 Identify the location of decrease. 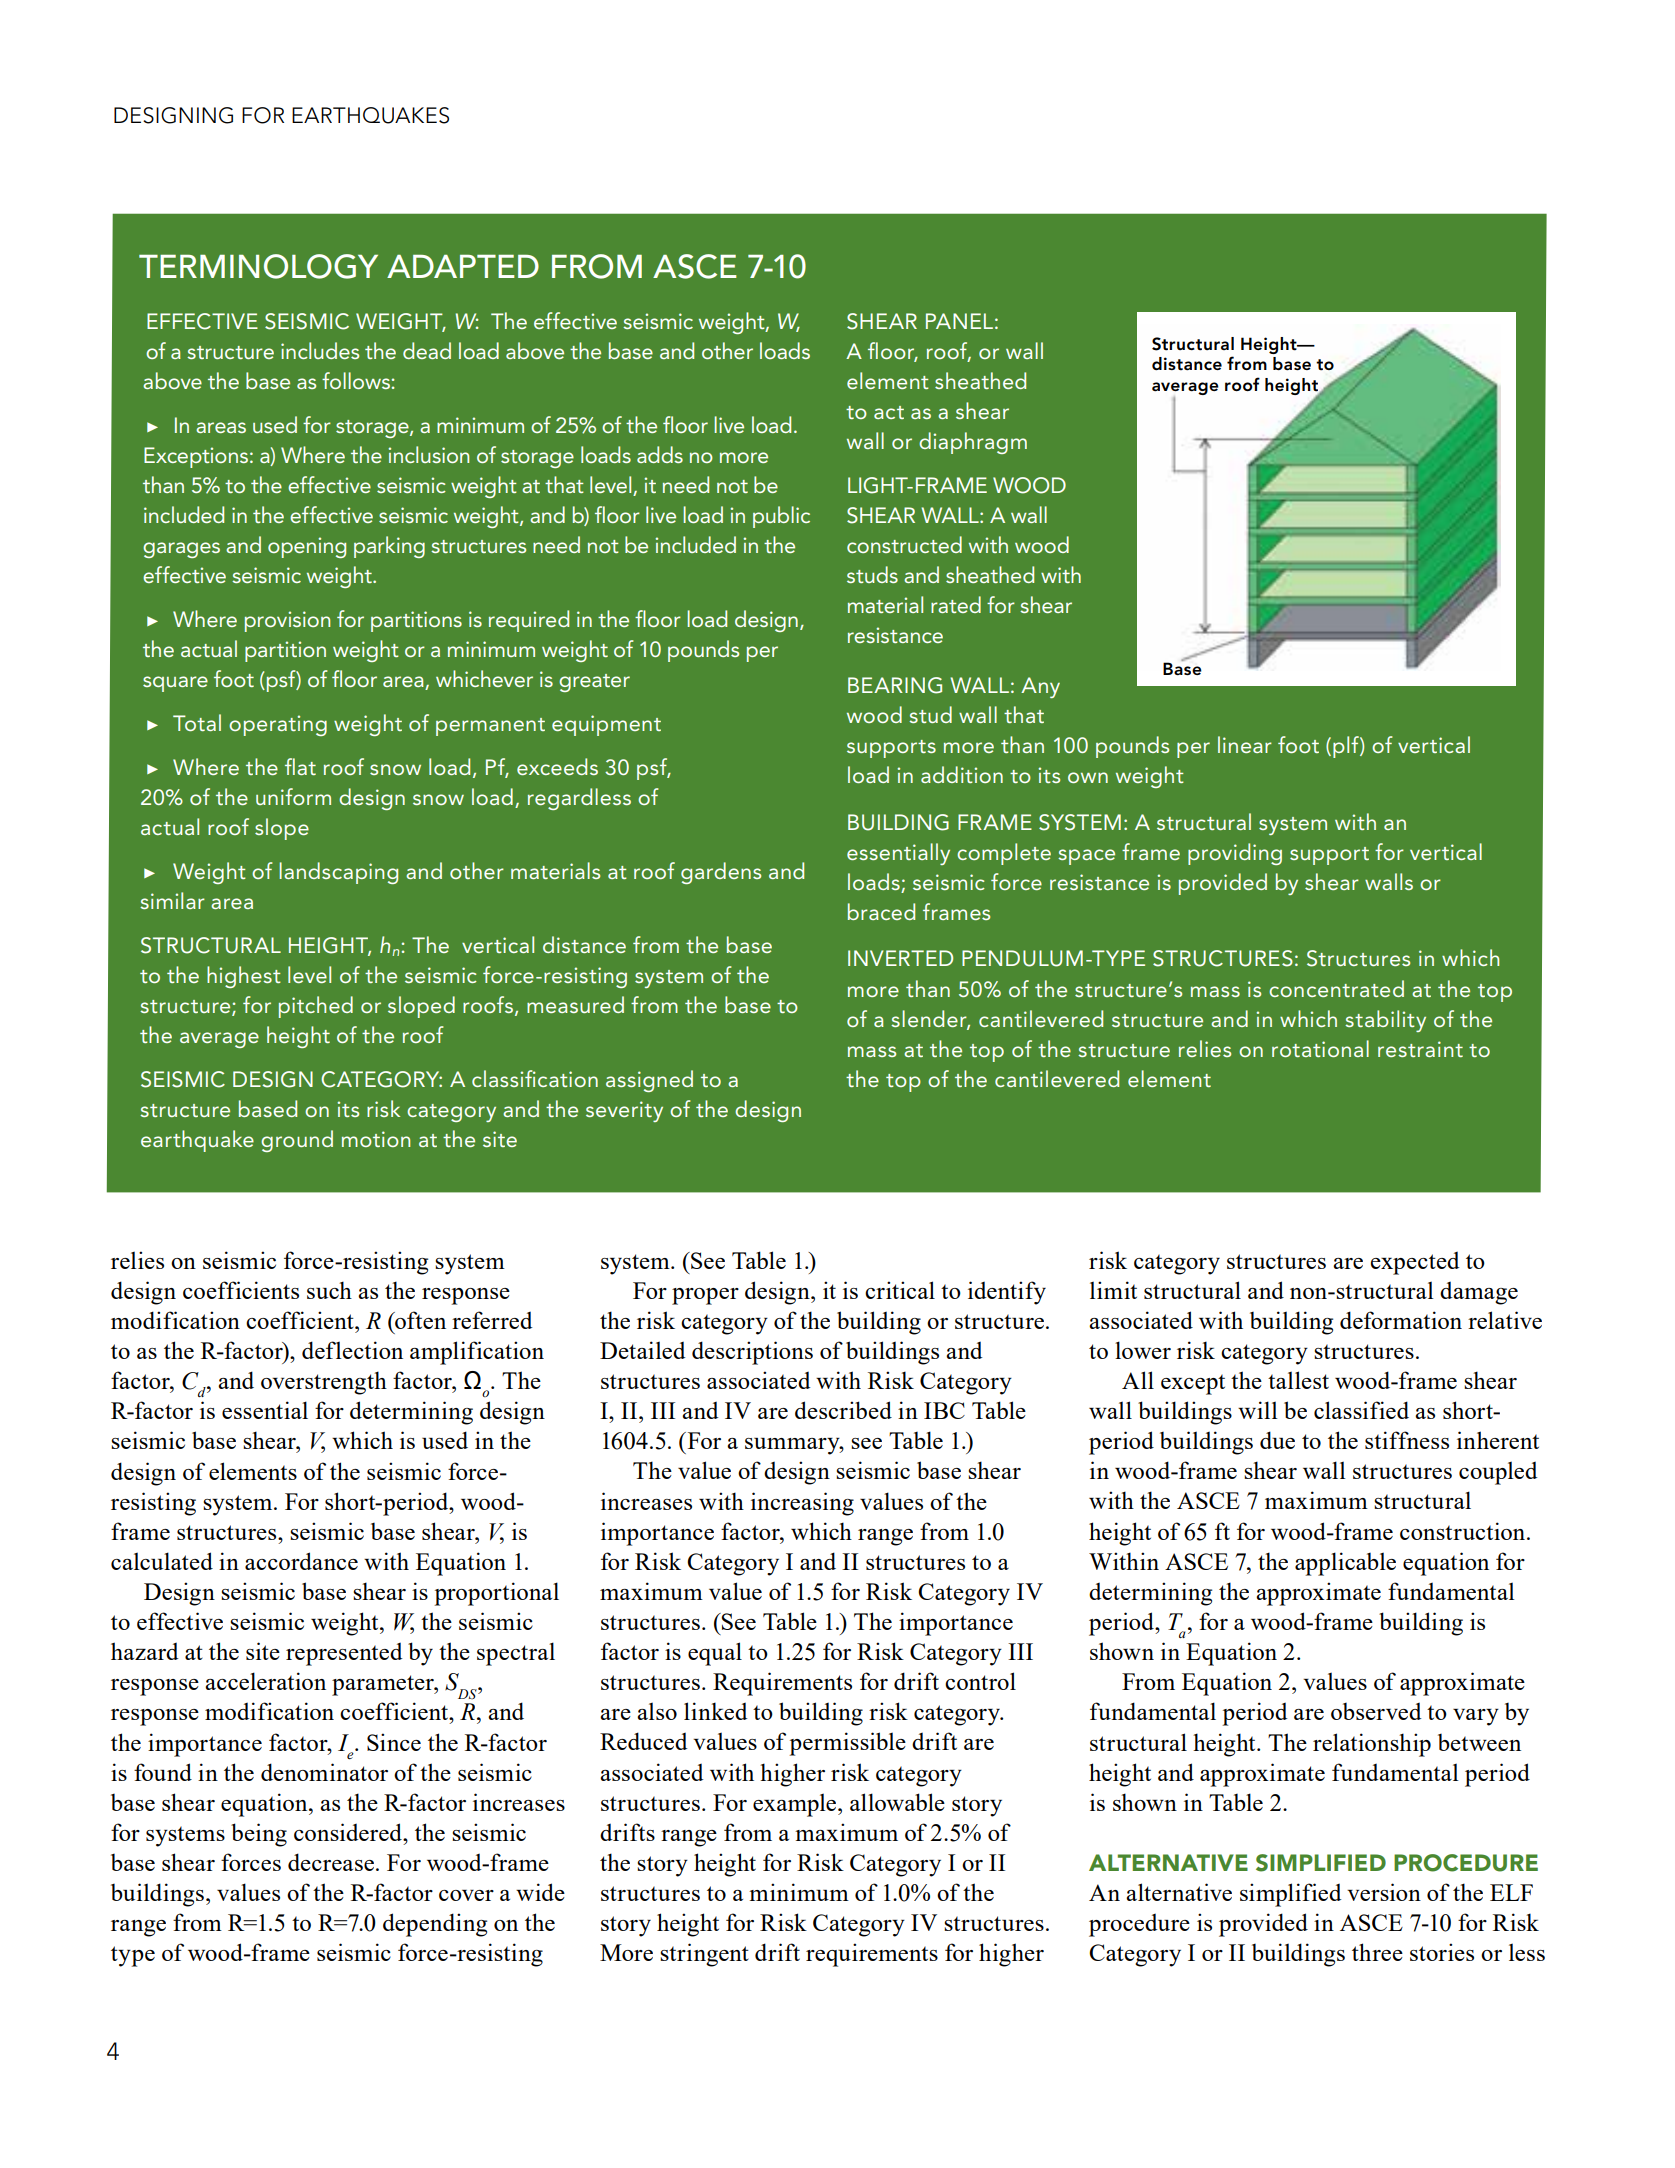
(332, 1862).
